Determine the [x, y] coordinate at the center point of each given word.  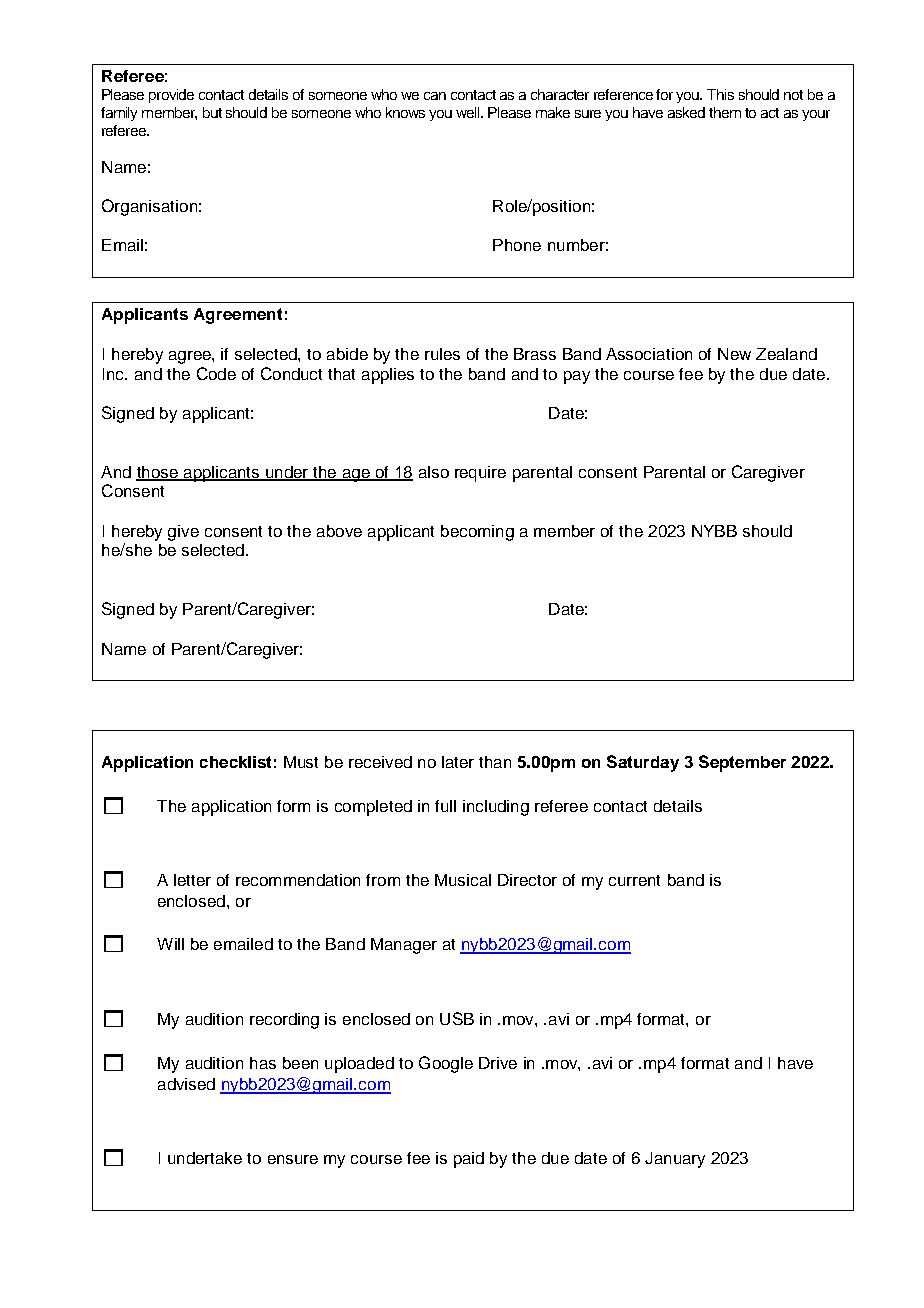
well [469, 112]
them [725, 112]
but [212, 112]
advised [186, 1084]
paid [469, 1160]
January [675, 1160]
